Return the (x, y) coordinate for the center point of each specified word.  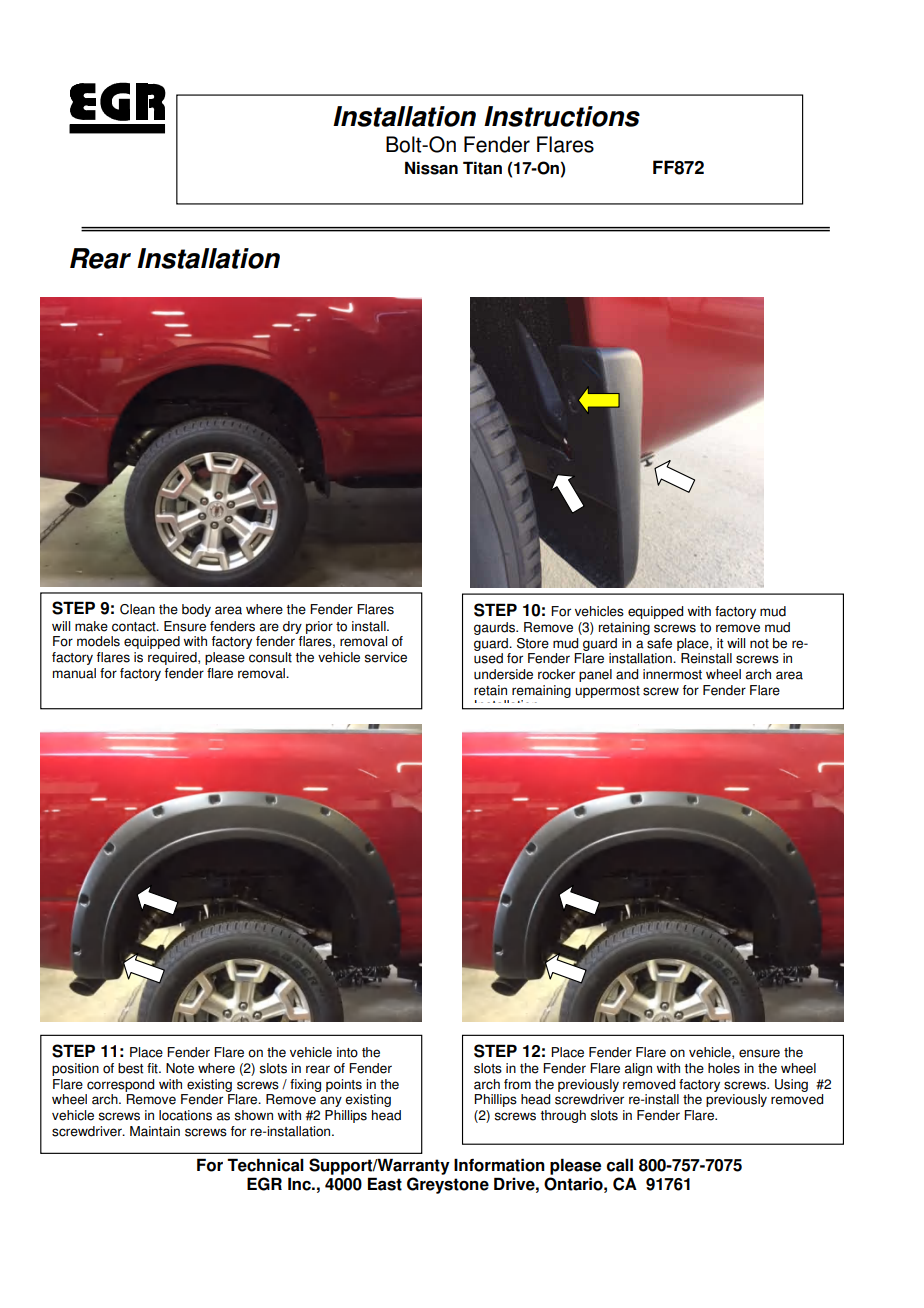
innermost (672, 674)
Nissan (431, 168)
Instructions (562, 116)
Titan (482, 168)
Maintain (155, 1131)
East (385, 1184)
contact (135, 627)
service (385, 657)
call (619, 1165)
